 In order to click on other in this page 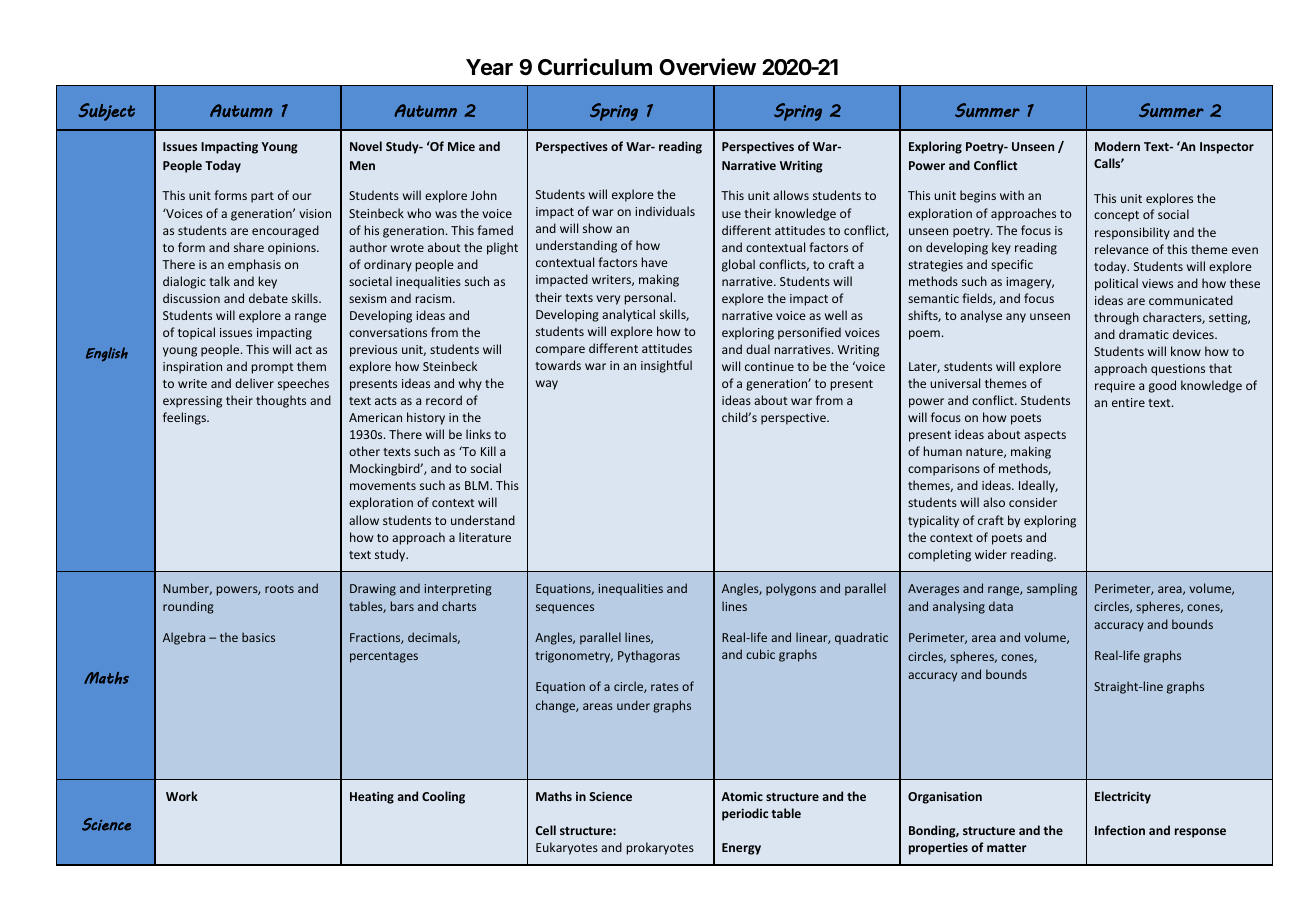, I will do `click(364, 451)`.
